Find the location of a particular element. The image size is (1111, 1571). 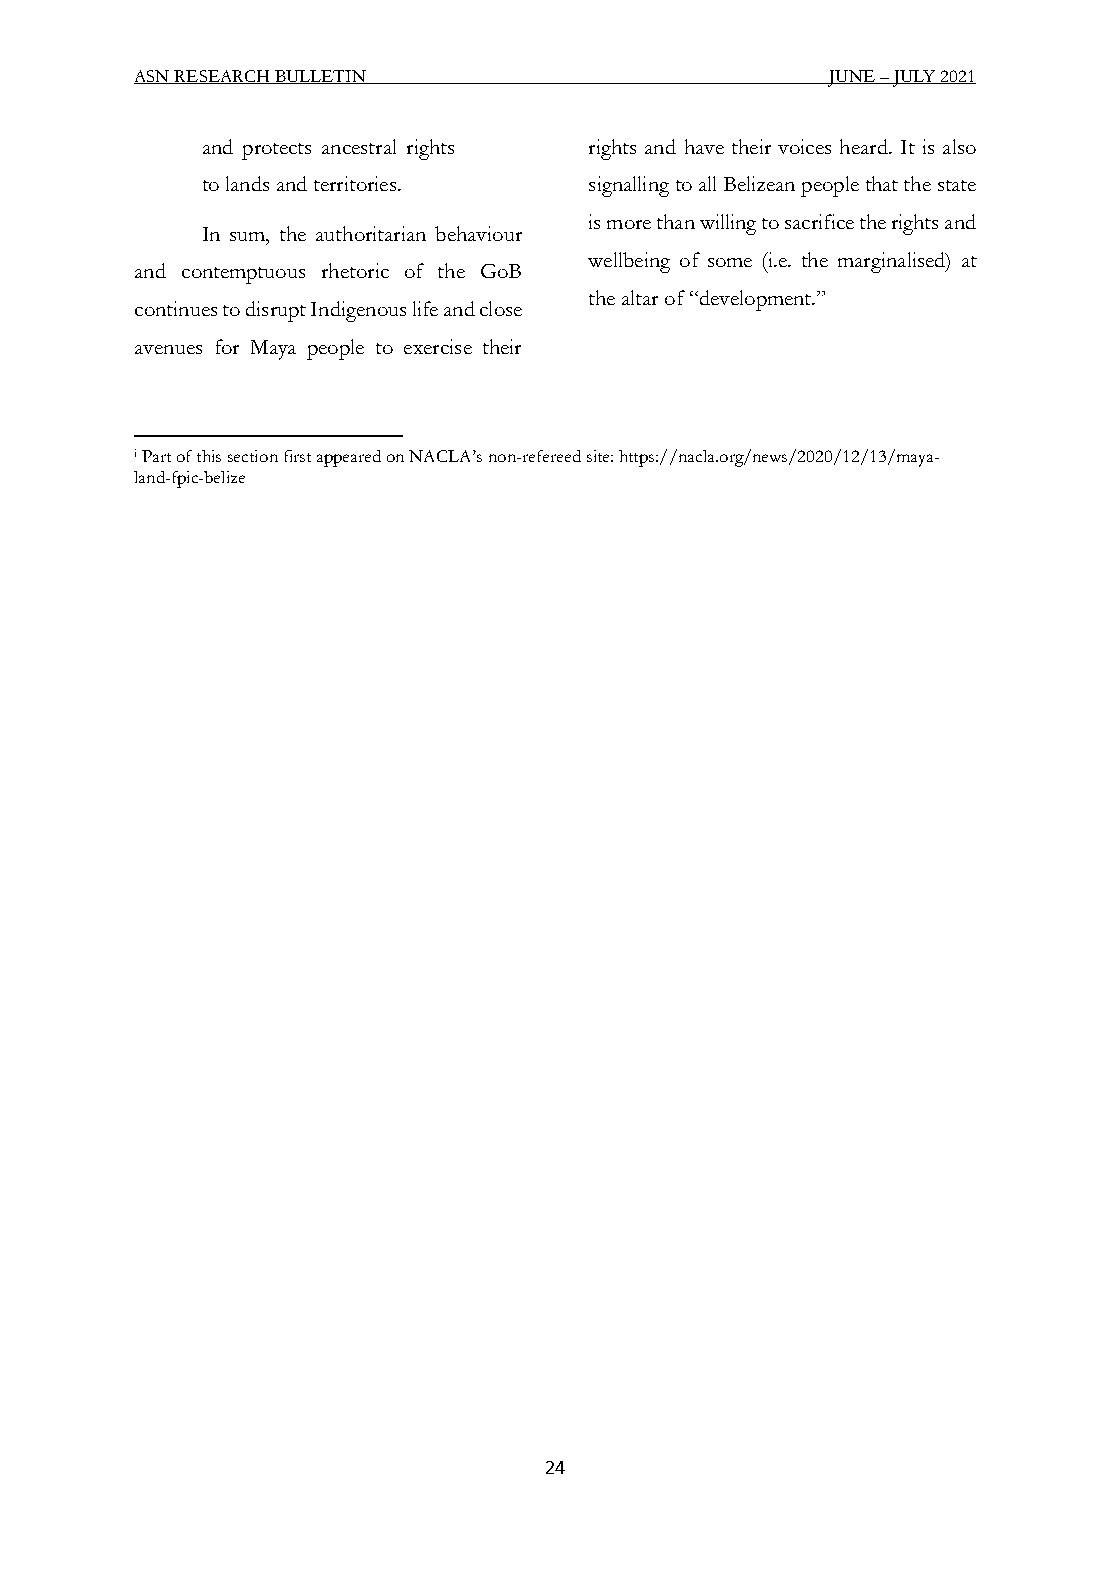

sum is located at coordinates (249, 236).
